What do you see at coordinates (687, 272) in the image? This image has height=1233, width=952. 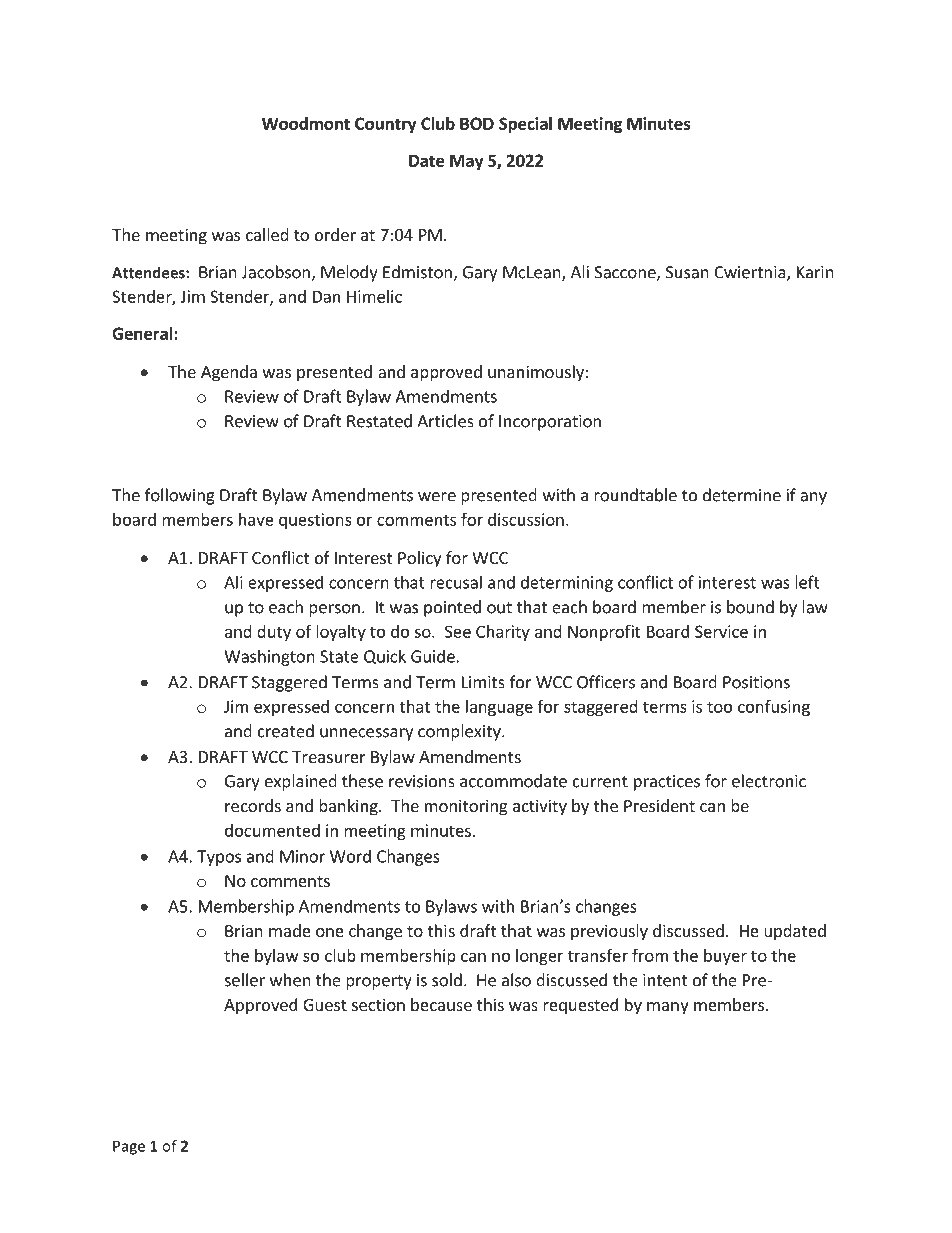 I see `Susan` at bounding box center [687, 272].
